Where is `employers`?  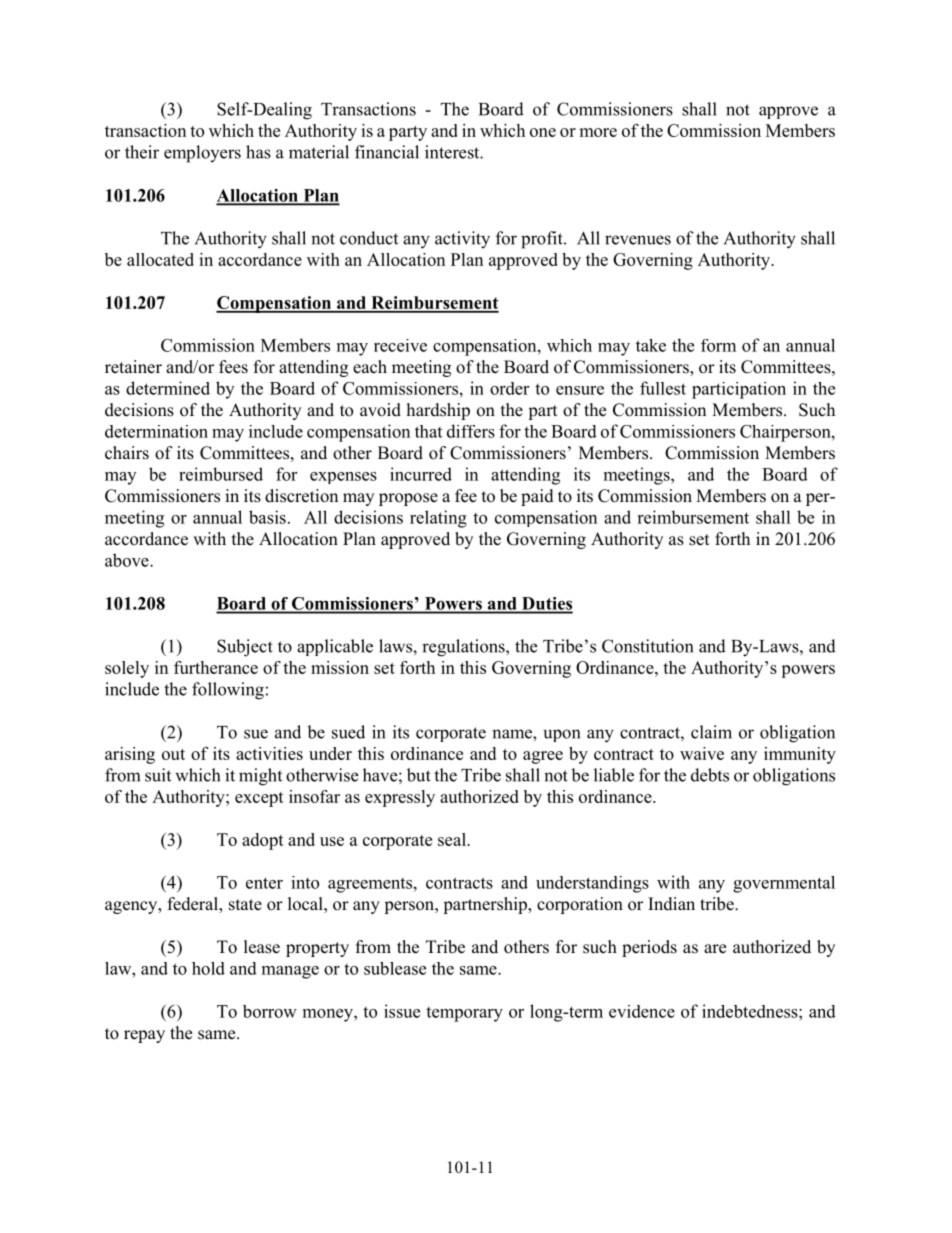
employers is located at coordinates (202, 154).
